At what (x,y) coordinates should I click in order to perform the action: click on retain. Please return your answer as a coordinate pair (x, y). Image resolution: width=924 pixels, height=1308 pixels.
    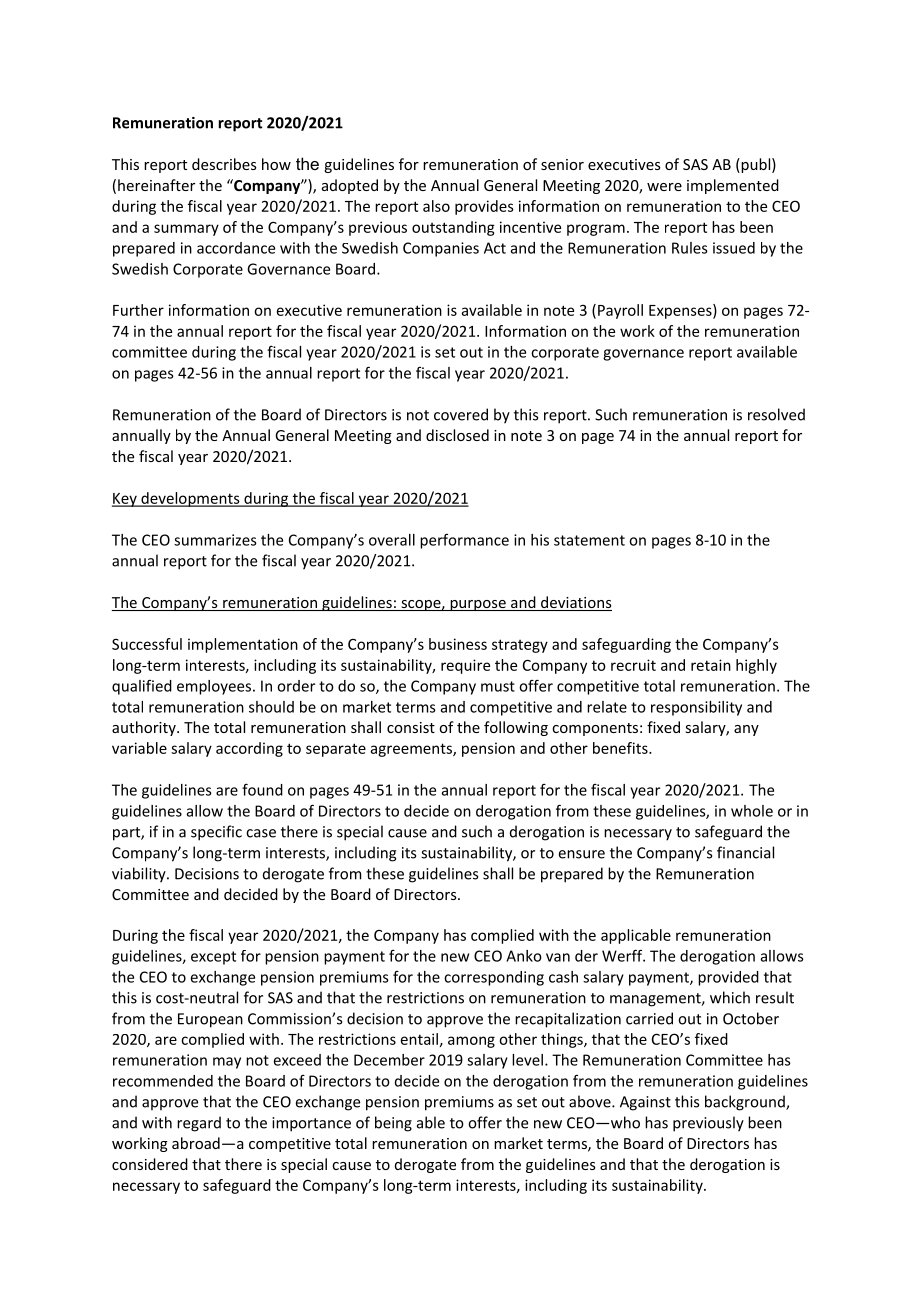
    Looking at the image, I should click on (711, 665).
